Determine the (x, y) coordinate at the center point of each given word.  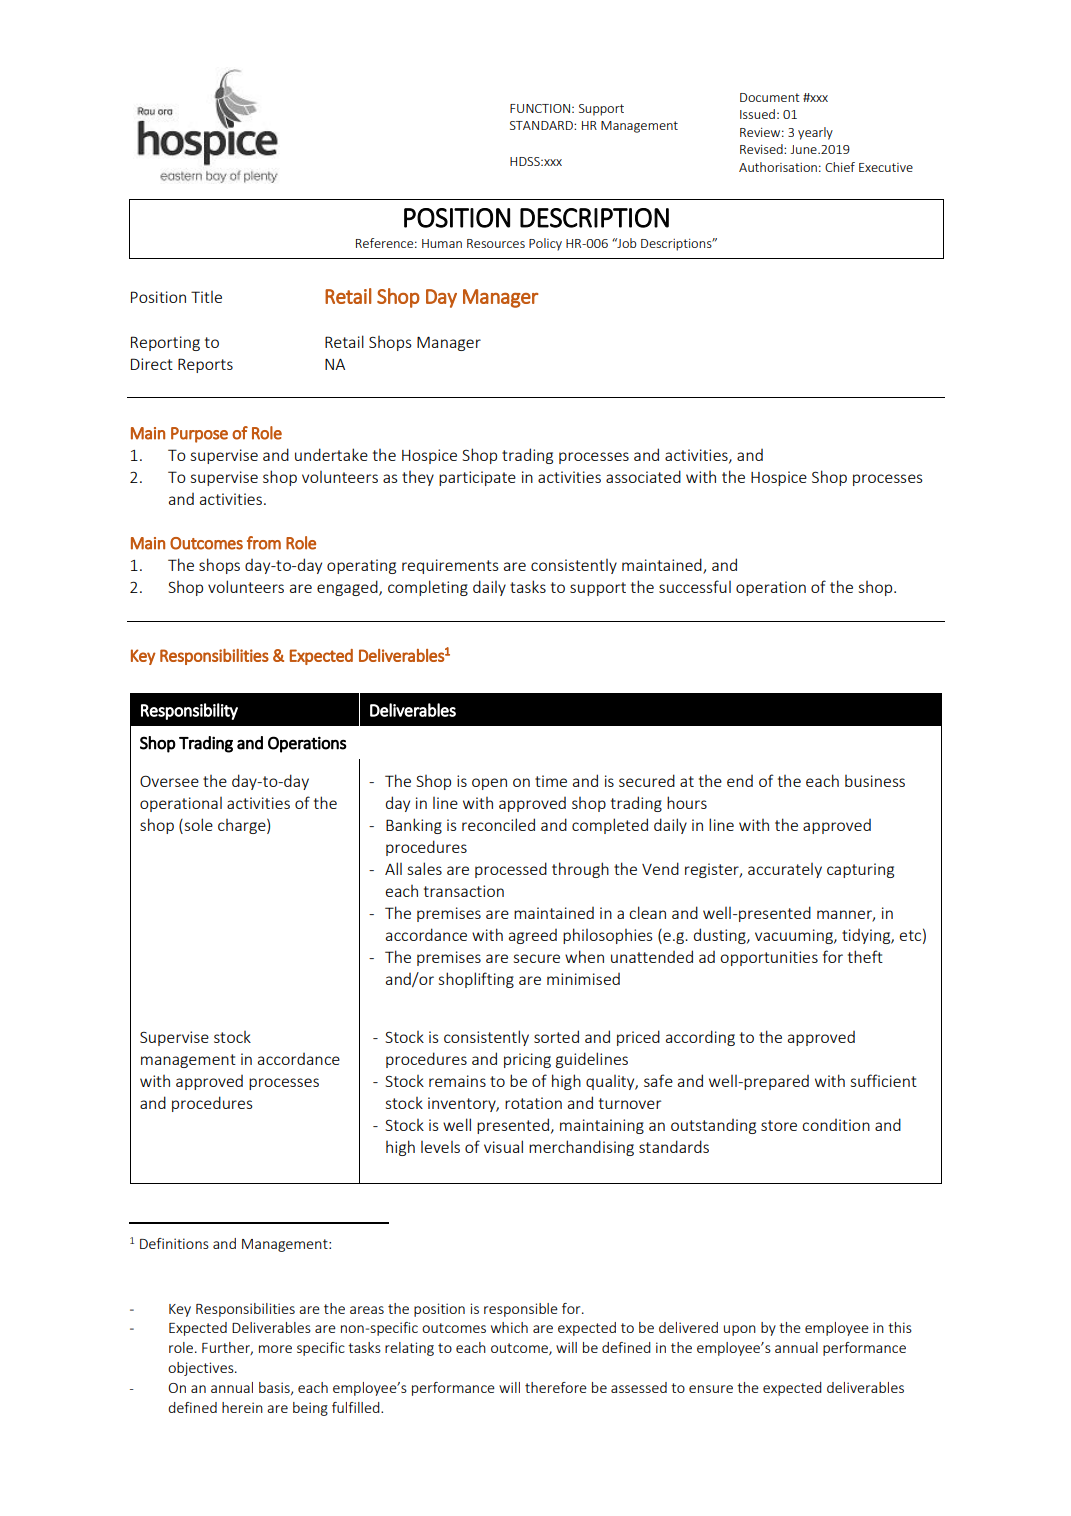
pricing (527, 1060)
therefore (556, 1387)
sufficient (883, 1080)
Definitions (174, 1243)
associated (643, 476)
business (875, 781)
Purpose (199, 435)
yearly (815, 133)
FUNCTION (541, 108)
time (551, 781)
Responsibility (189, 711)
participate (477, 478)
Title (206, 297)
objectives (202, 1369)
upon (740, 1330)
